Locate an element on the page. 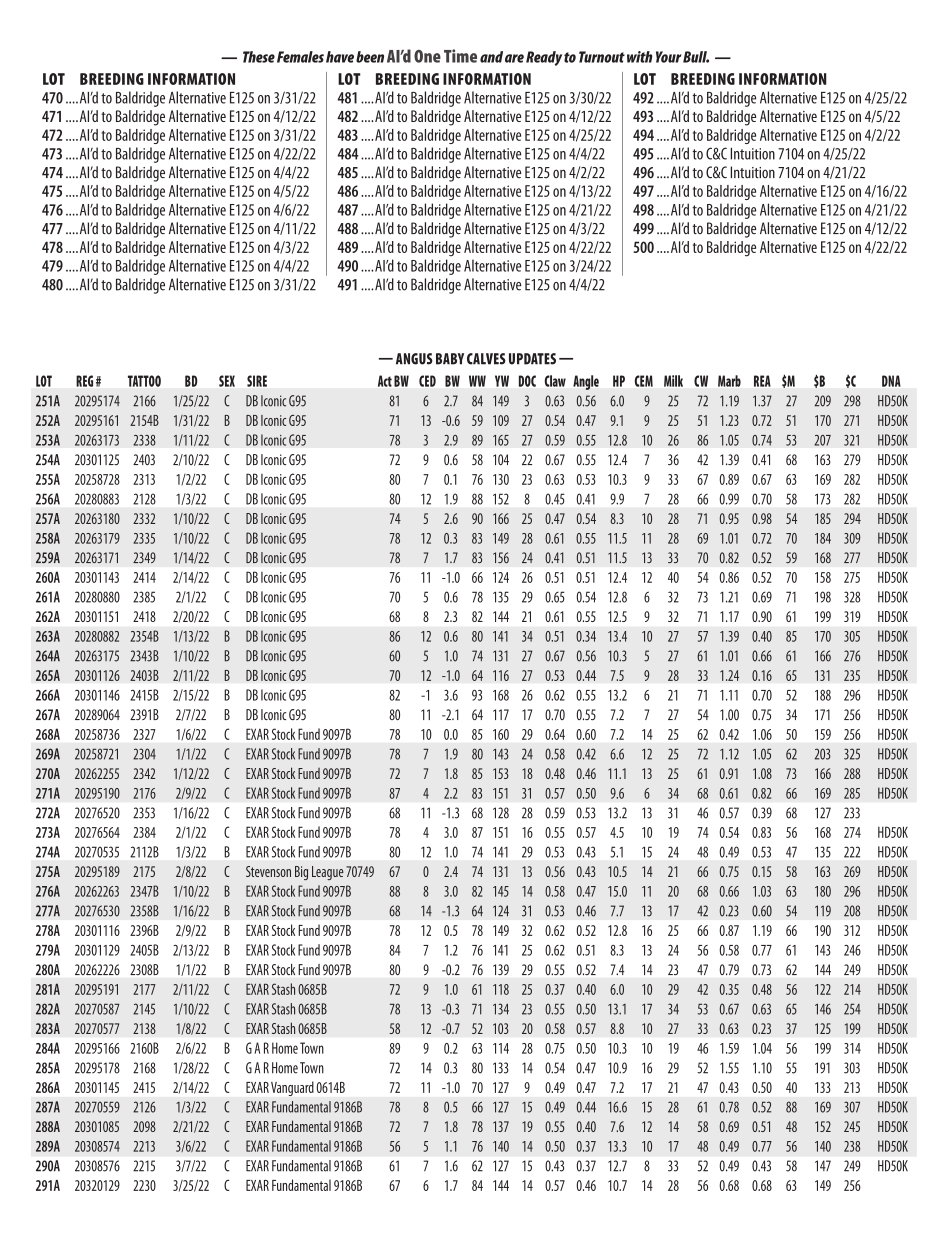 This document has height=1233, width=952. Stevenson is located at coordinates (268, 871).
